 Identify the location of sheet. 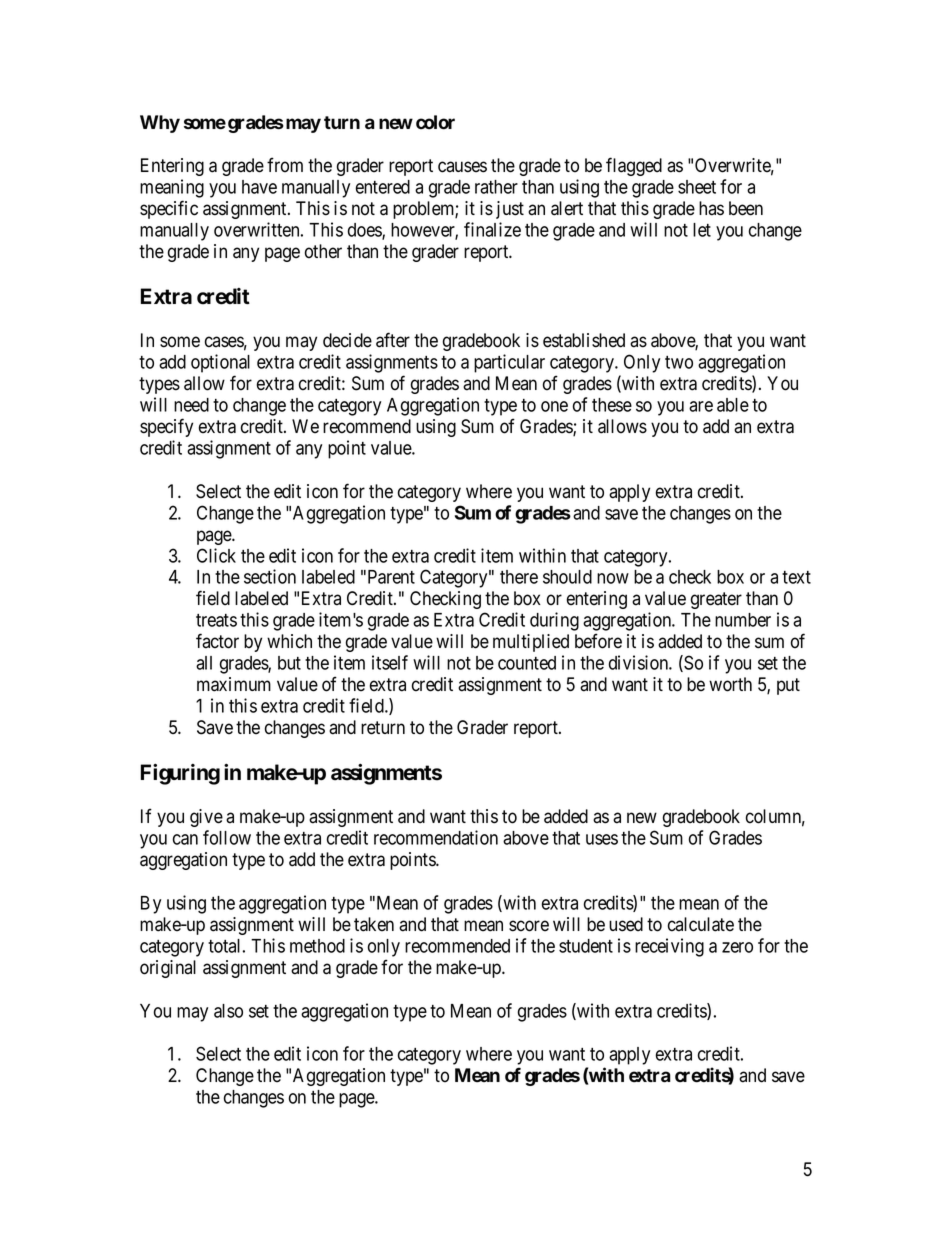
(697, 187).
